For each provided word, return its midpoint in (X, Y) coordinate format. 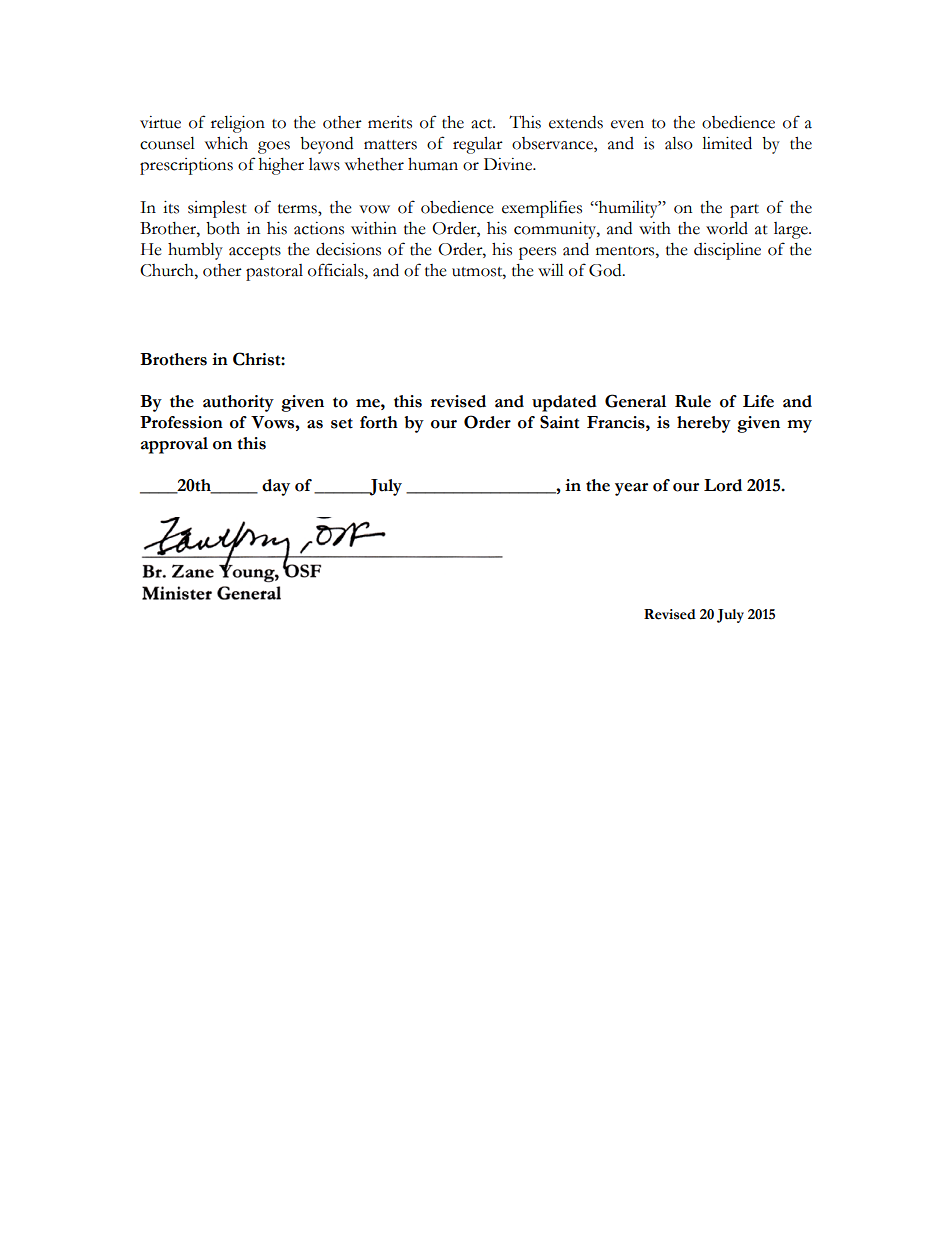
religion (238, 124)
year (631, 489)
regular (478, 145)
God (606, 270)
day (276, 487)
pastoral (274, 272)
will (551, 270)
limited (727, 143)
